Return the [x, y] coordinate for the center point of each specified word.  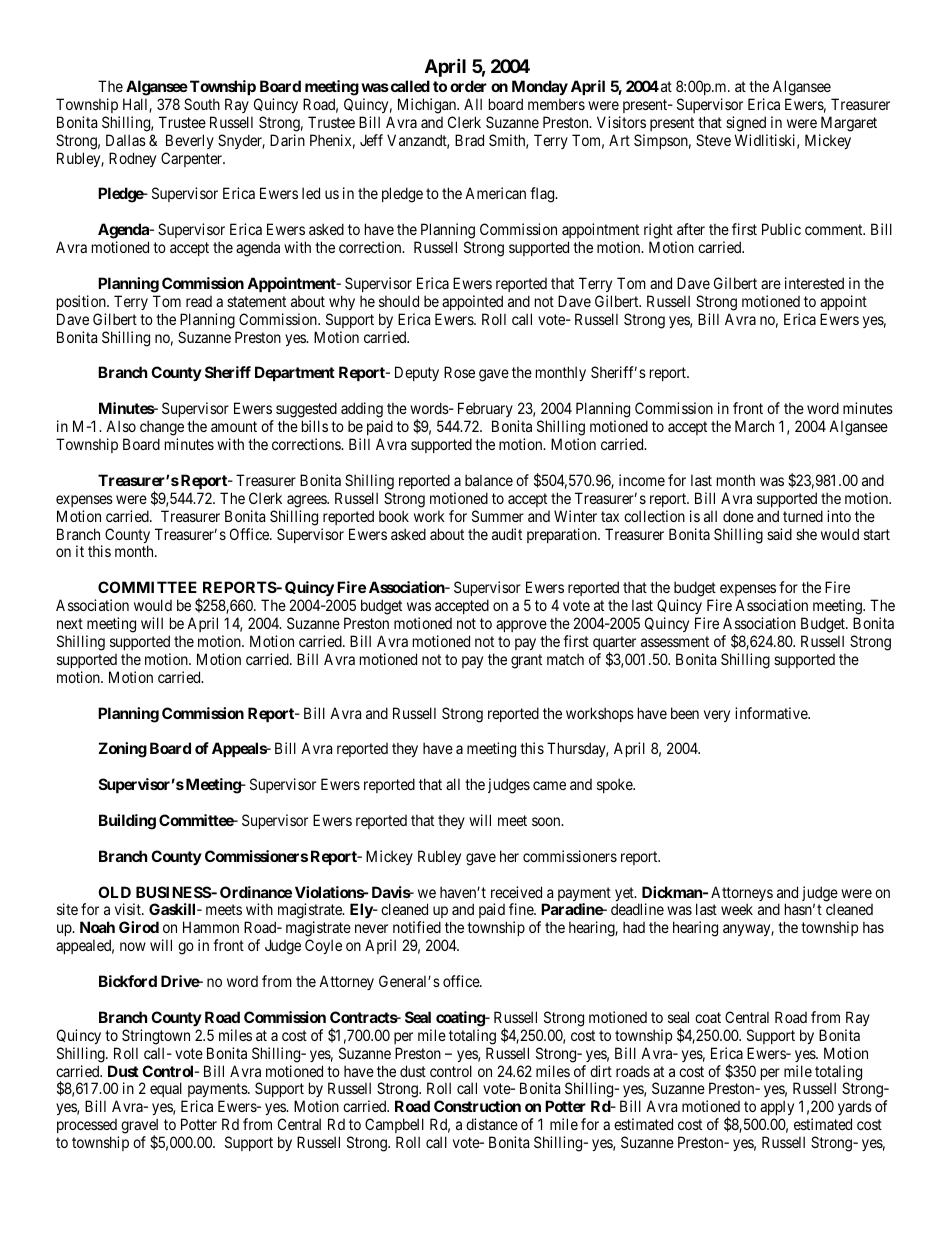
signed [746, 124]
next [70, 623]
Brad [469, 140]
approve [521, 626]
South [202, 104]
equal [168, 1091]
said [779, 534]
